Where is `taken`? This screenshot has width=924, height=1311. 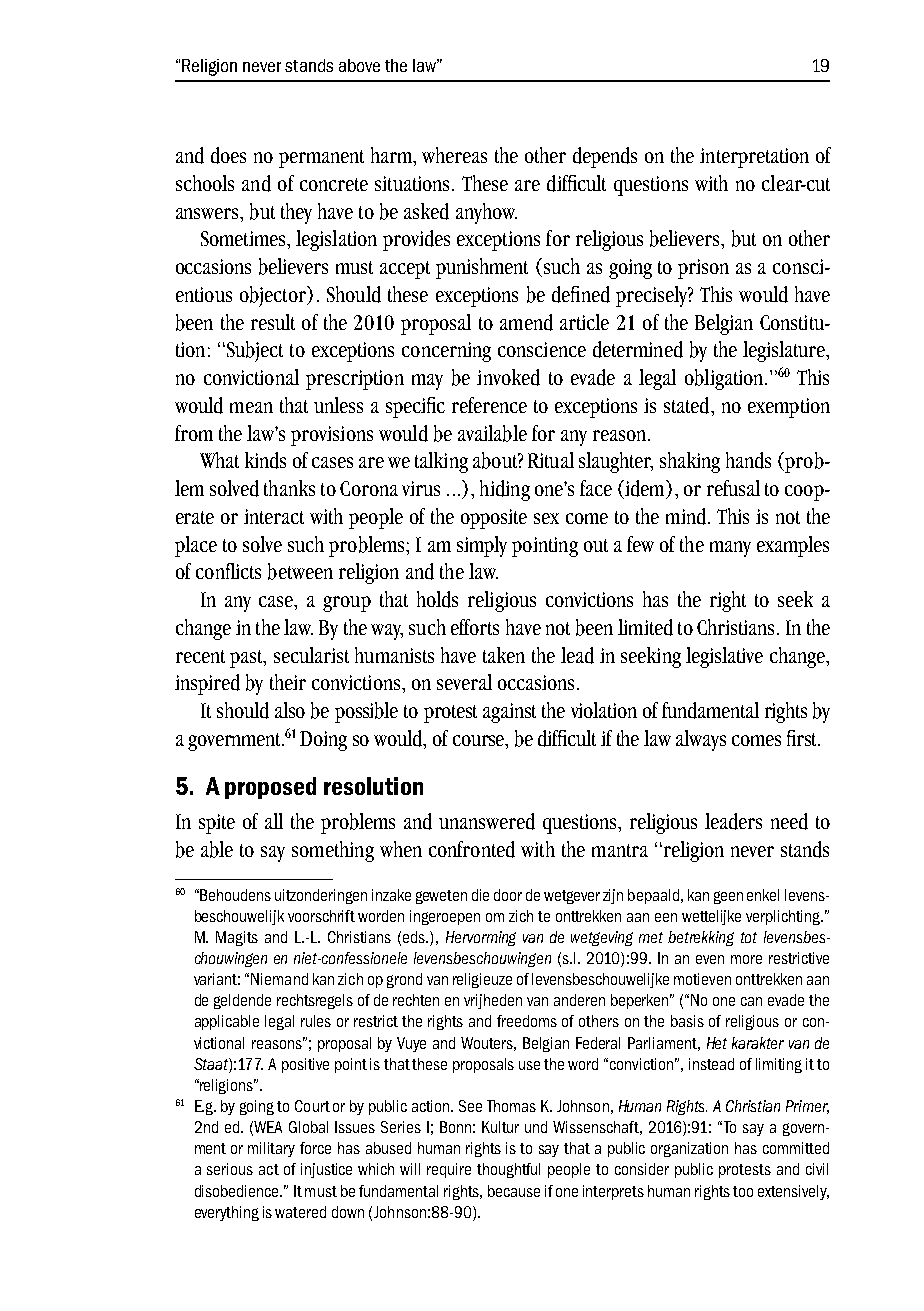
taken is located at coordinates (504, 655).
